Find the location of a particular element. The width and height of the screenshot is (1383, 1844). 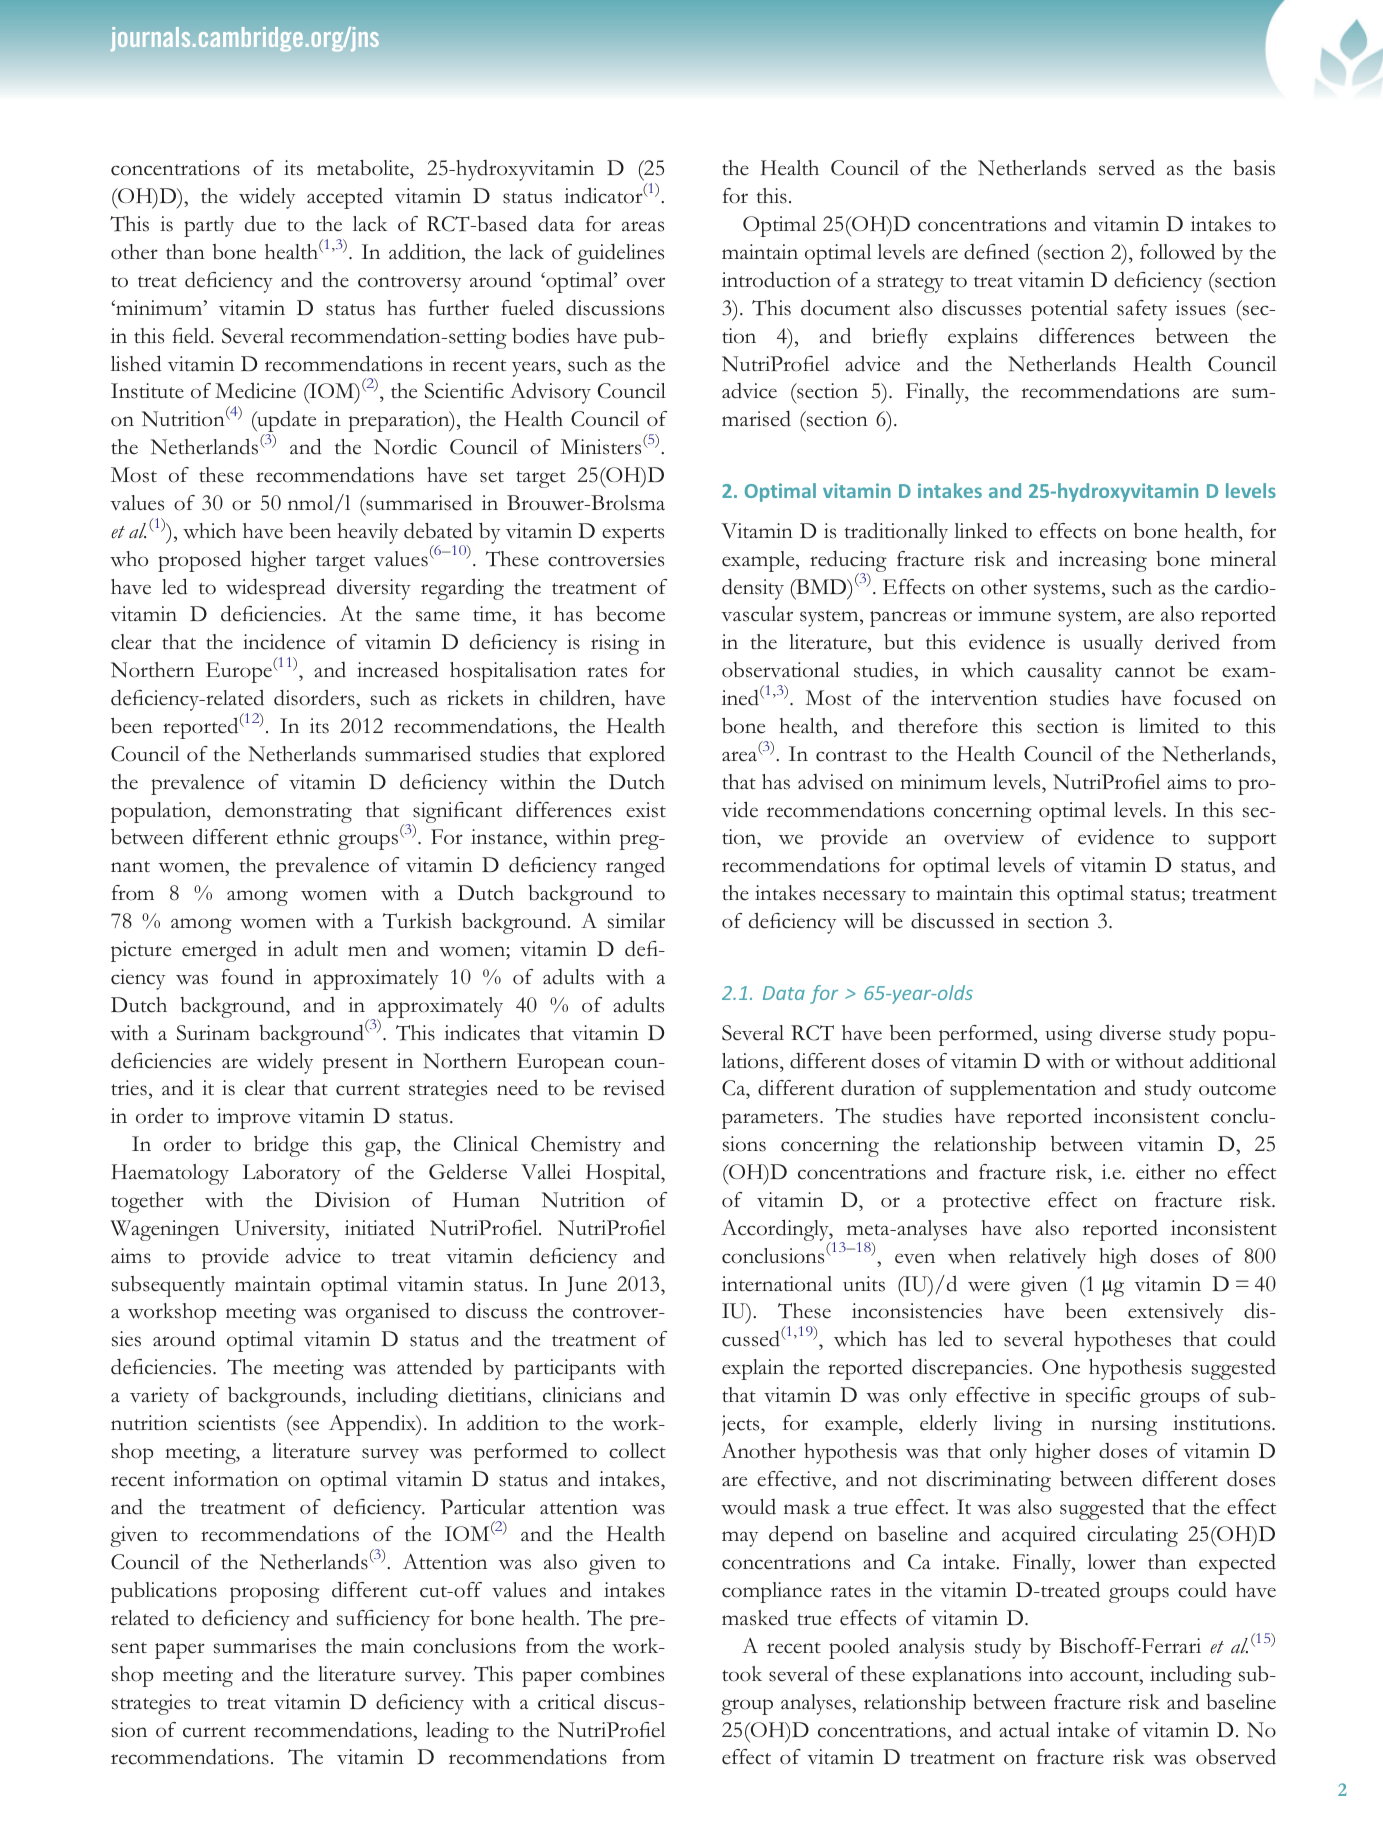

followed is located at coordinates (1177, 252).
